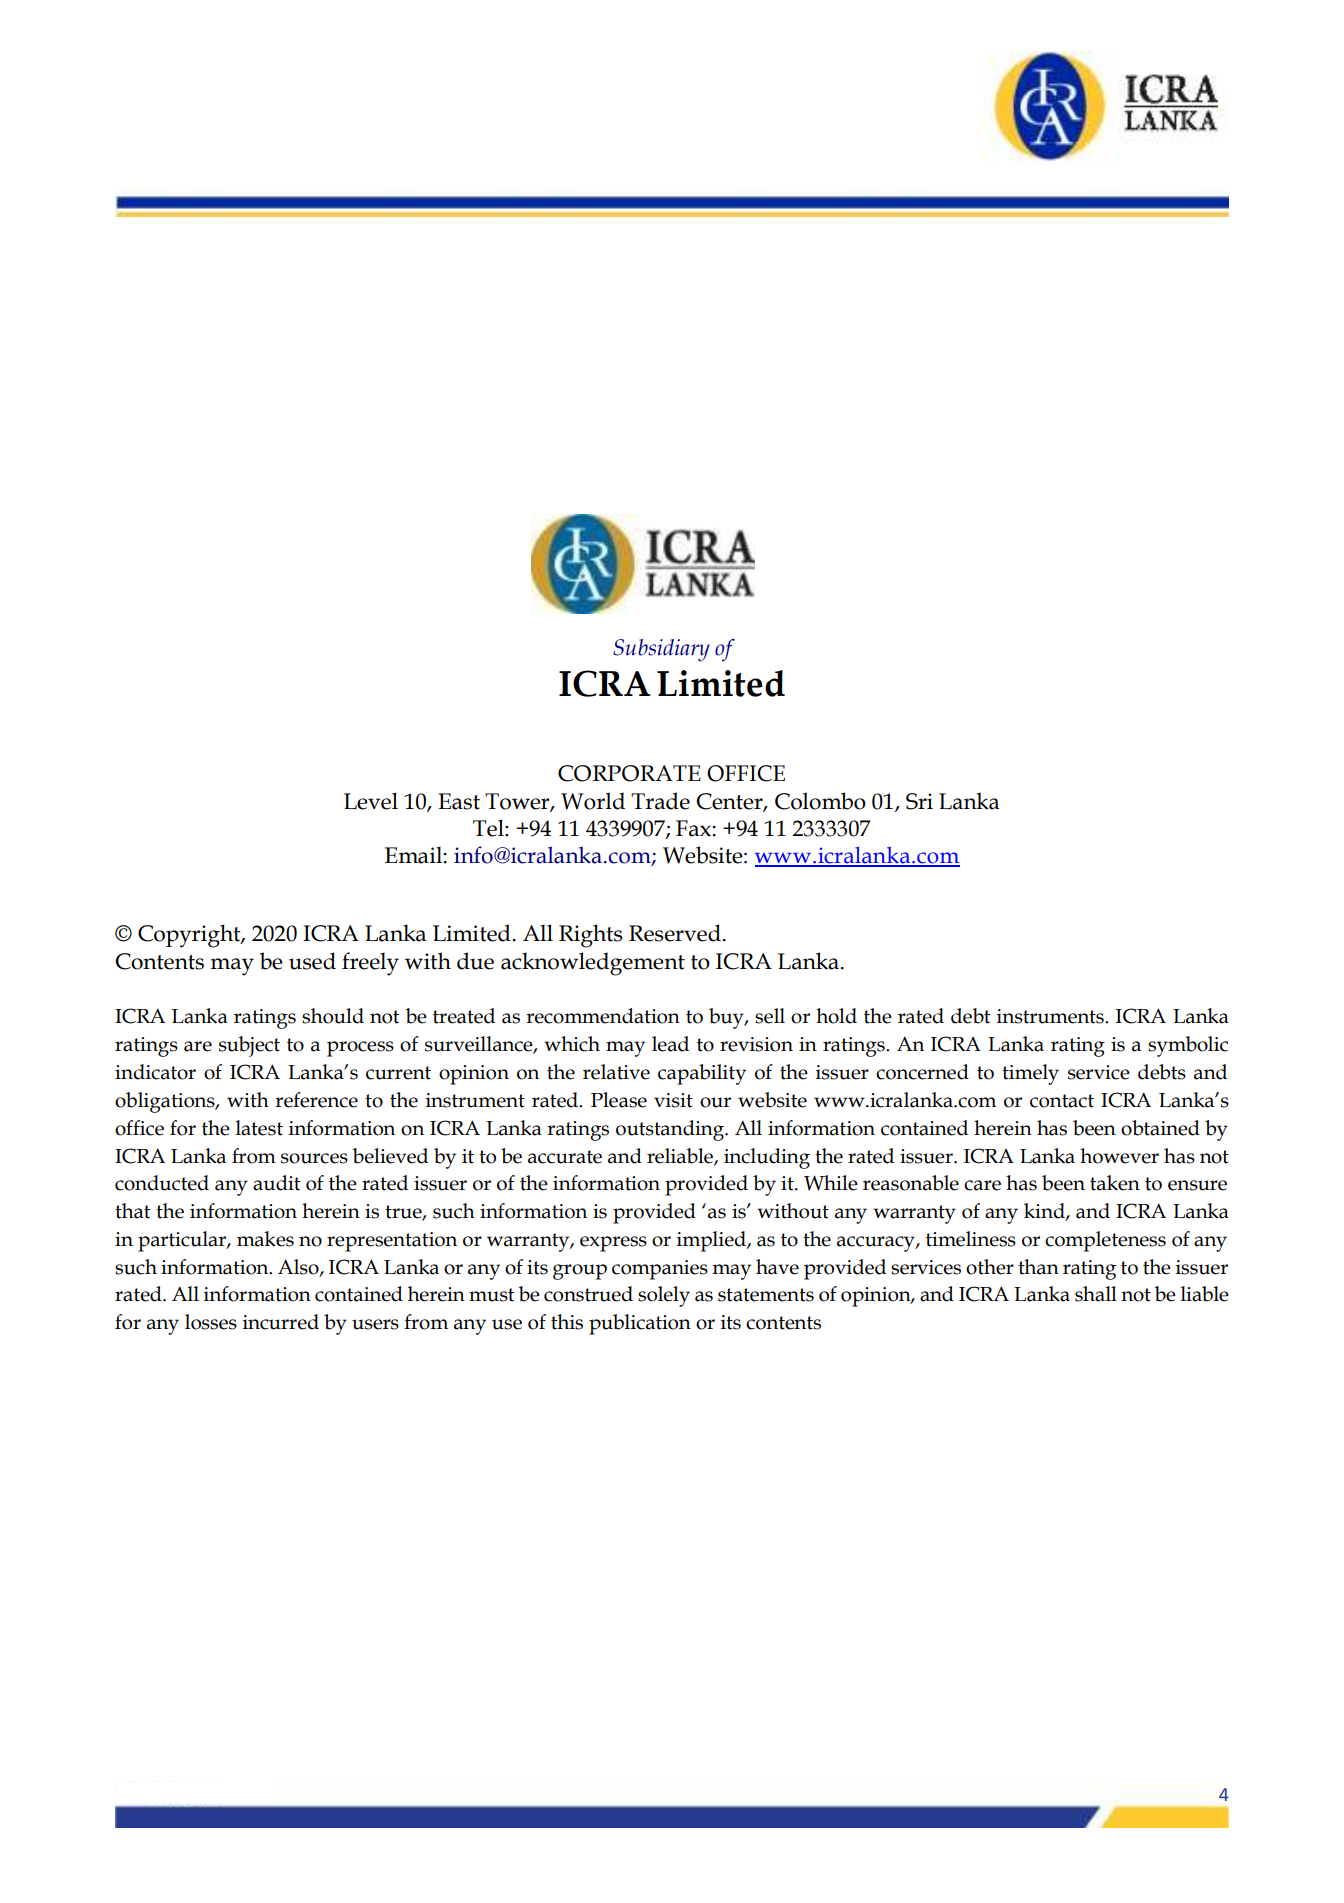 The image size is (1344, 1903). Describe the element at coordinates (593, 964) in the page. I see `acknowledgement` at that location.
